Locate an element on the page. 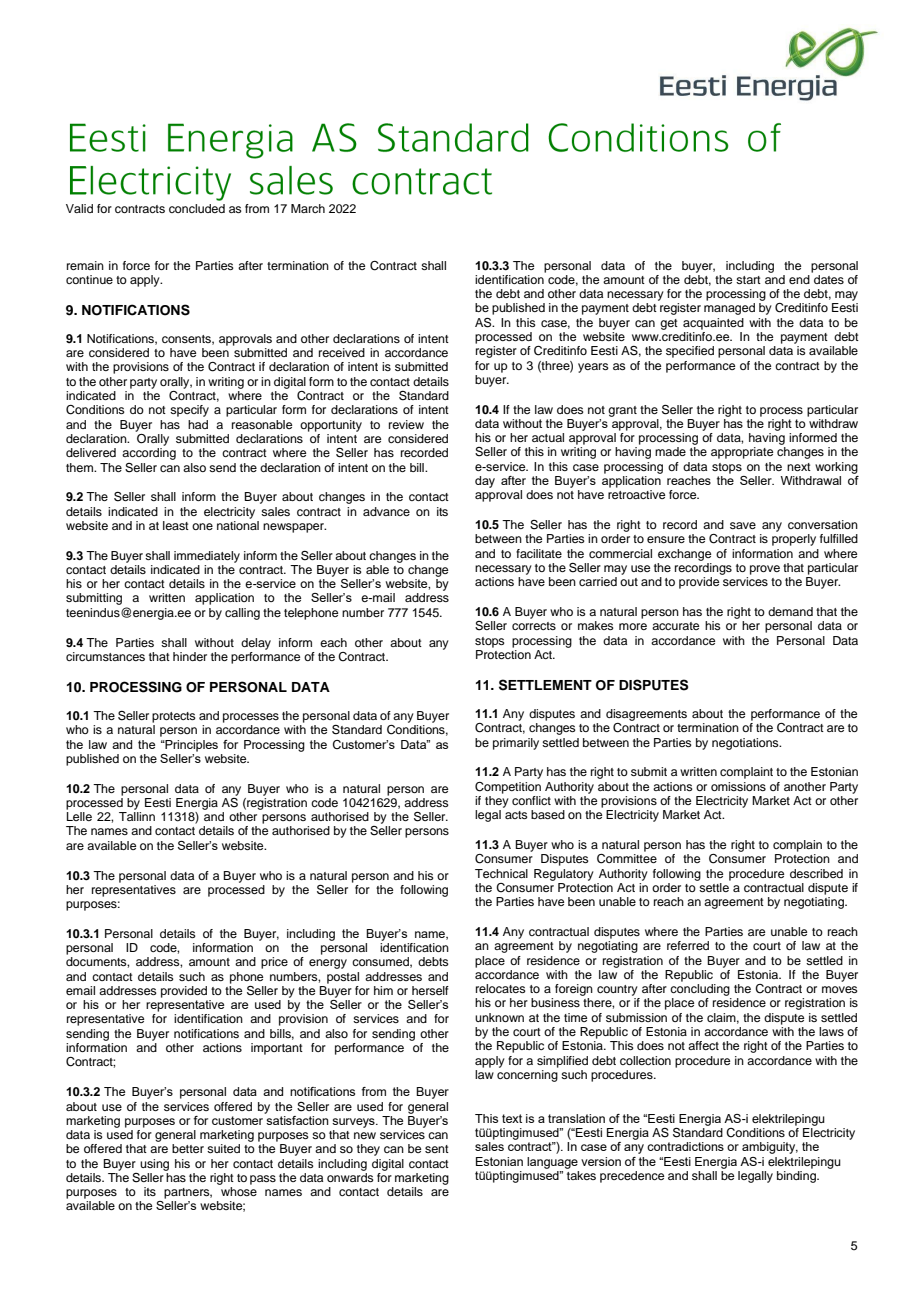 The image size is (924, 1307). herself is located at coordinates (430, 990).
